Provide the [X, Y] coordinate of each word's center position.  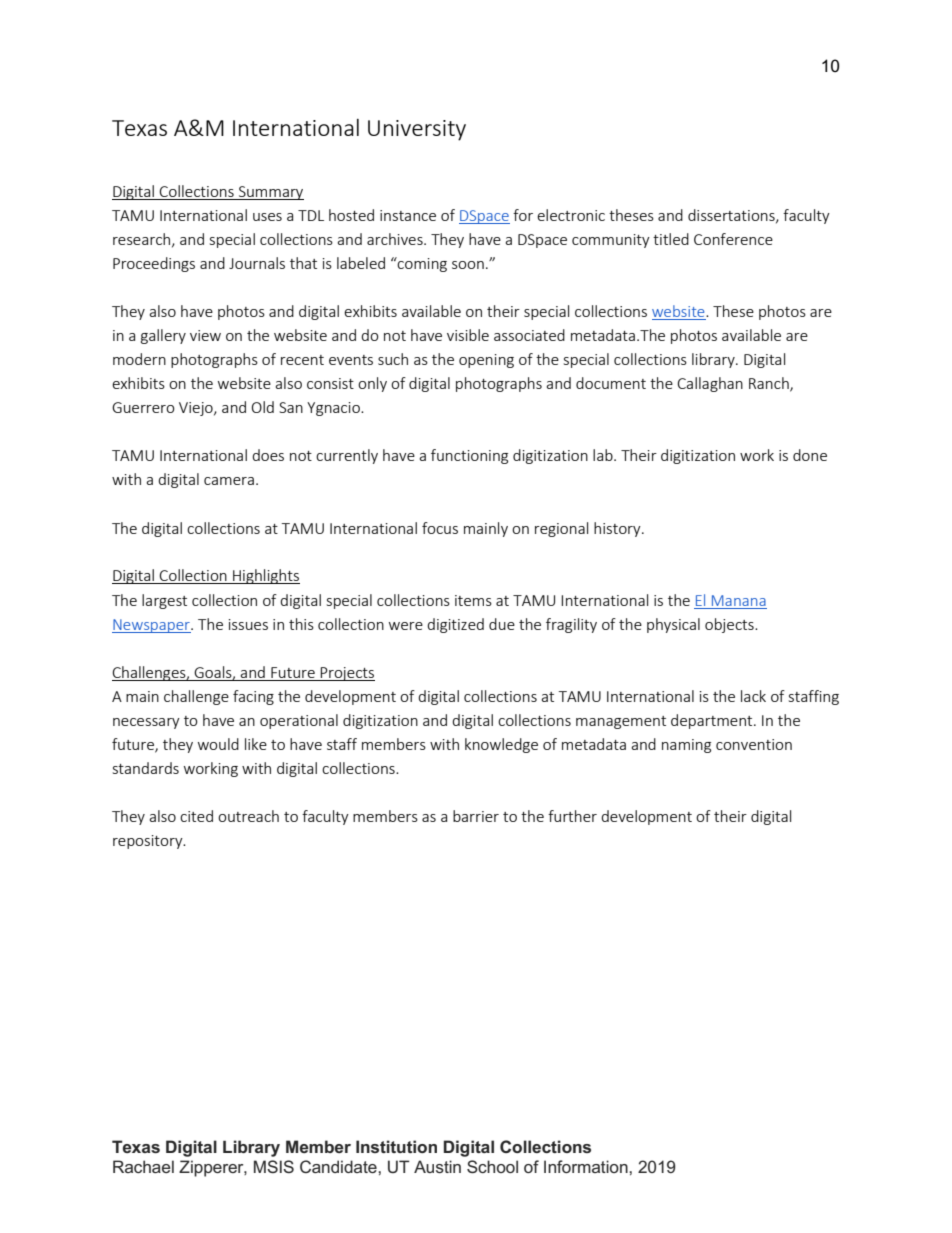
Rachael [143, 1166]
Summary [270, 193]
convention [754, 744]
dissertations [732, 216]
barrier [476, 816]
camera [229, 481]
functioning [469, 456]
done [810, 455]
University [417, 130]
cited [196, 816]
